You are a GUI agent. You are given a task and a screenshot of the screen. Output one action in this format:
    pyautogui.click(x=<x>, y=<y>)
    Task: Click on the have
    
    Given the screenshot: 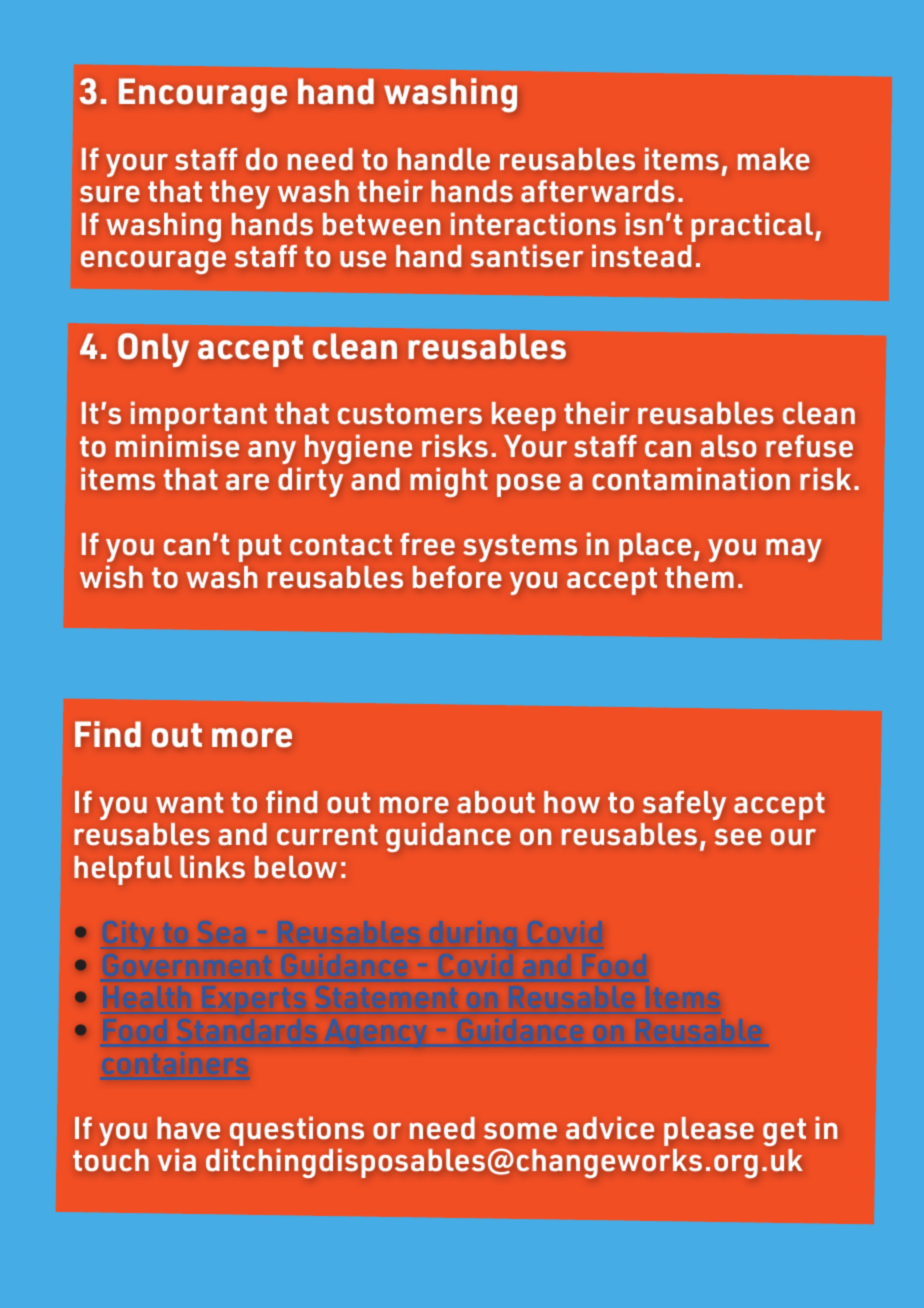 What is the action you would take?
    pyautogui.click(x=188, y=1128)
